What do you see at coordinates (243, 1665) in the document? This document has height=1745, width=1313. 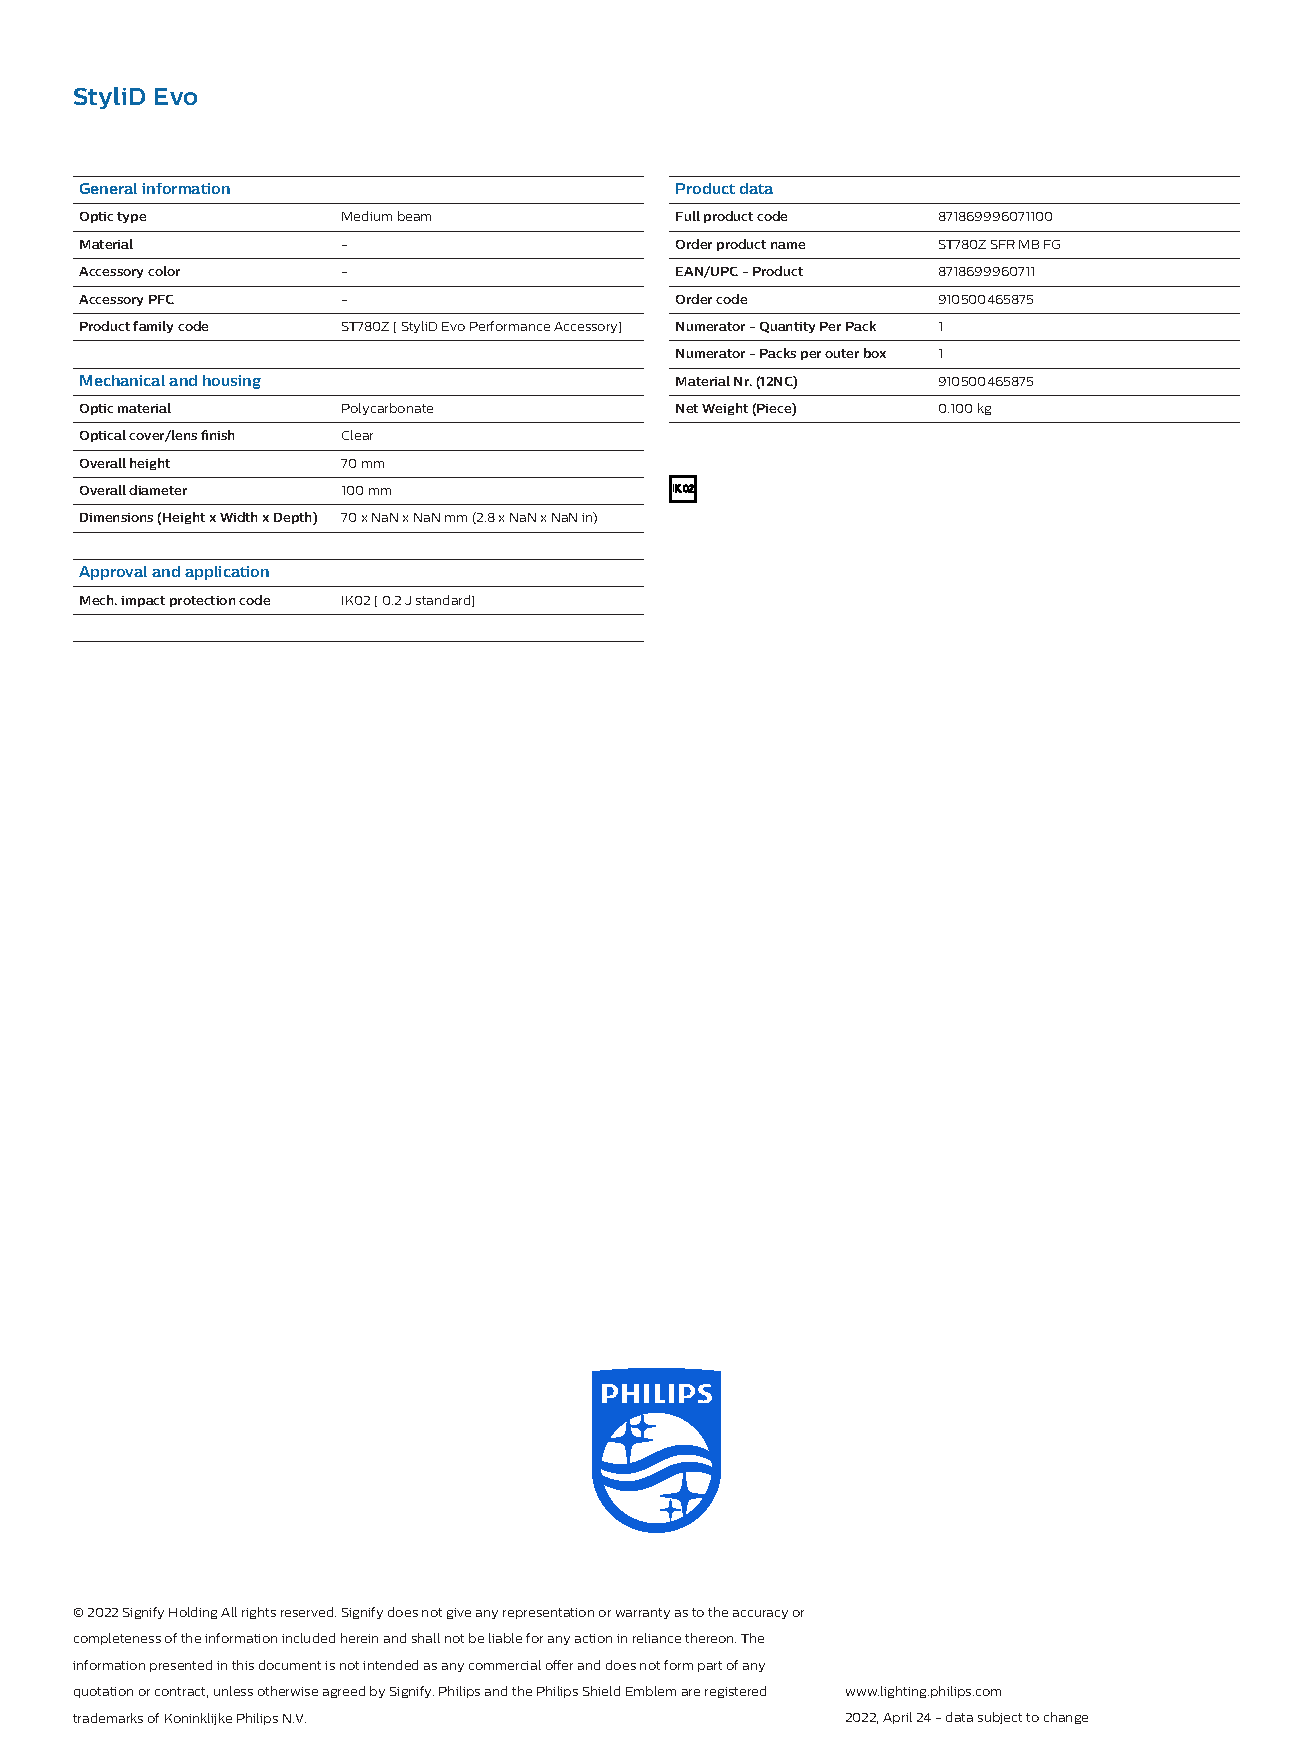 I see `this` at bounding box center [243, 1665].
